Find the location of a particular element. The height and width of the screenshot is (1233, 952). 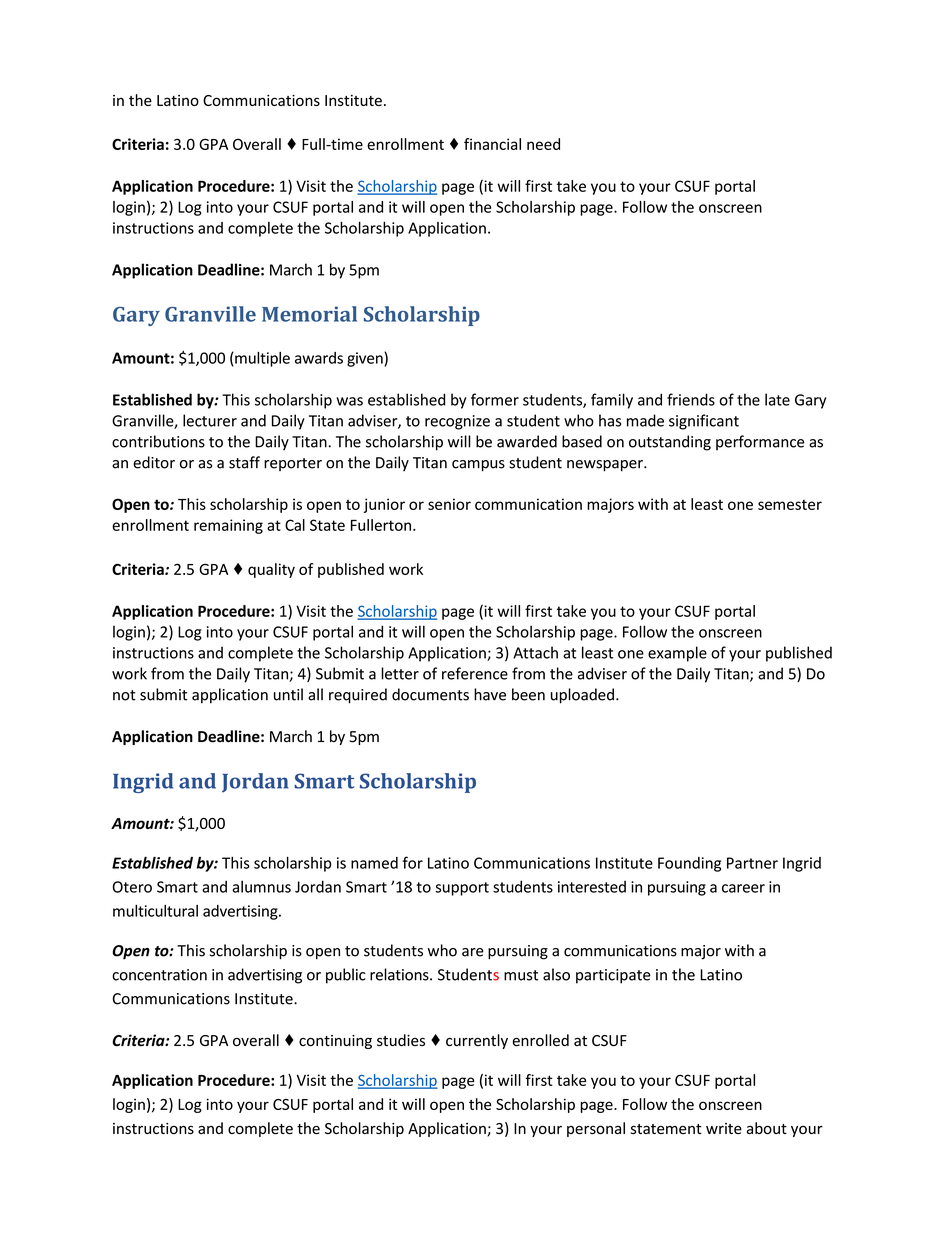

need is located at coordinates (543, 144).
